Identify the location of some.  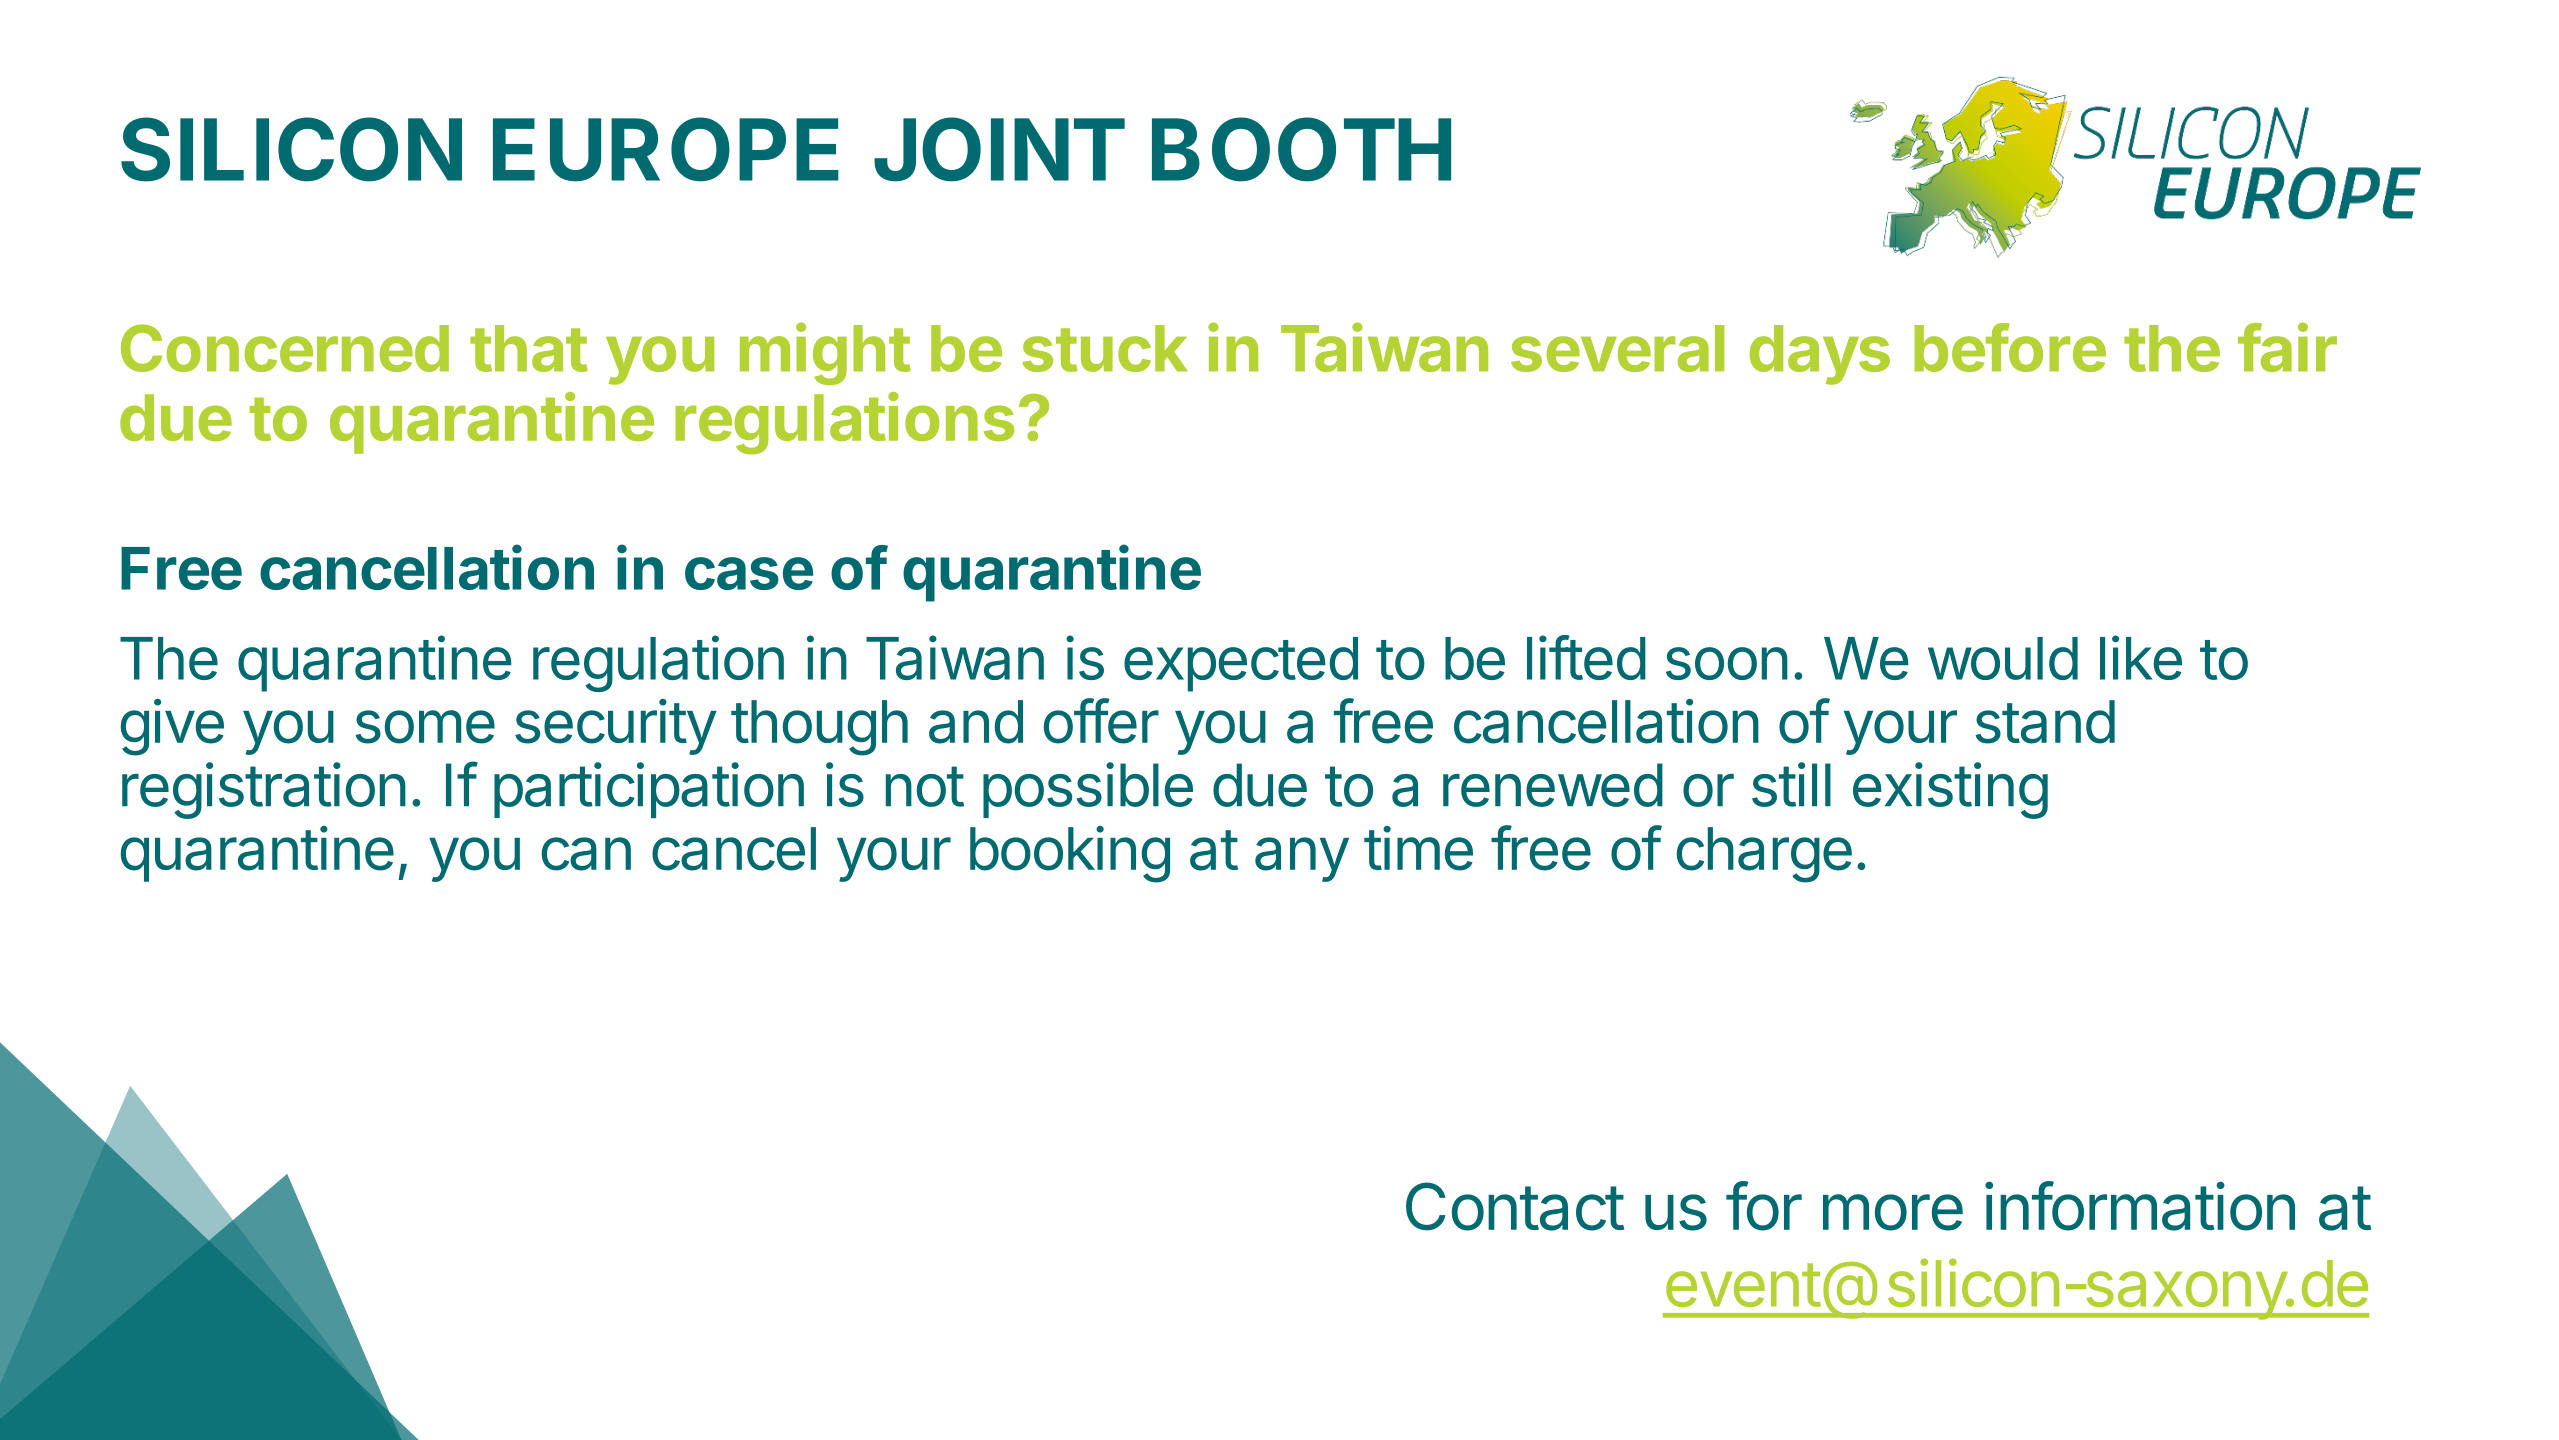
(425, 727).
